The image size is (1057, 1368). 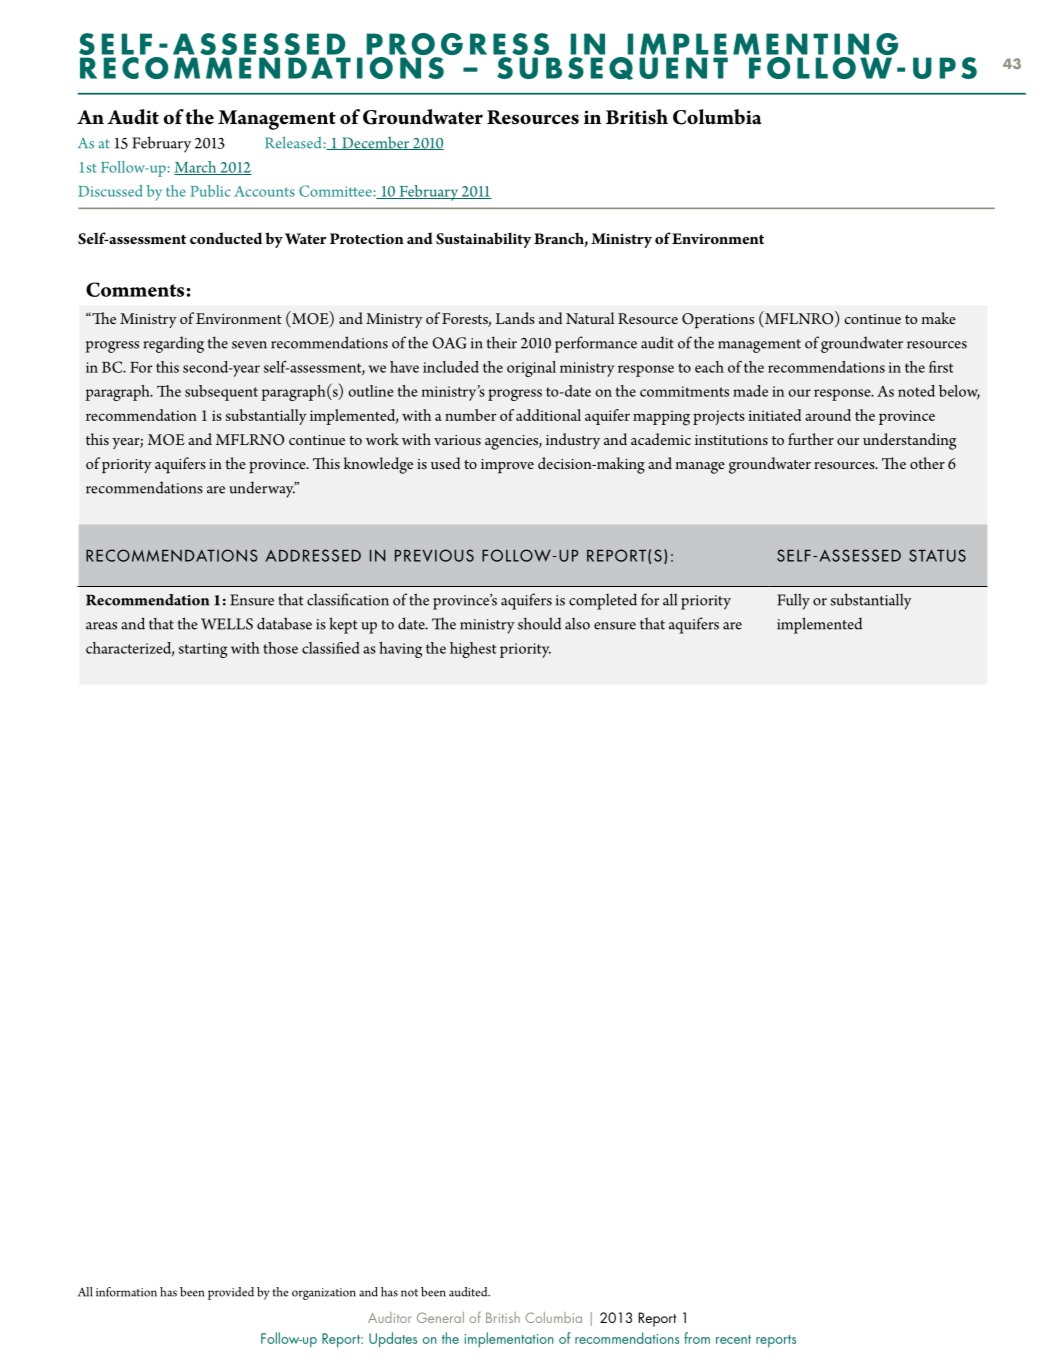 I want to click on March, so click(x=196, y=168).
